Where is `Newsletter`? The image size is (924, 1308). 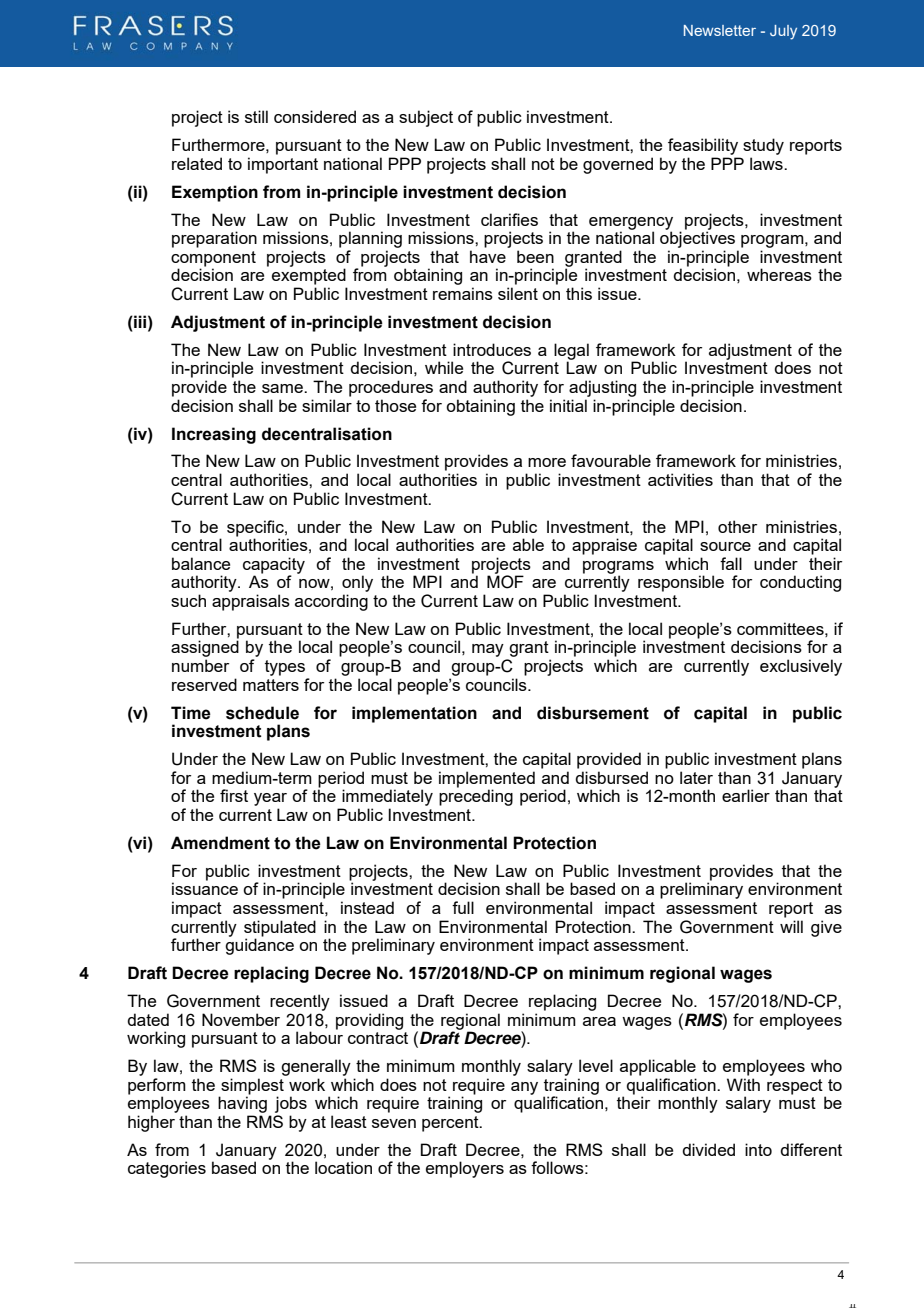 Newsletter is located at coordinates (720, 30).
